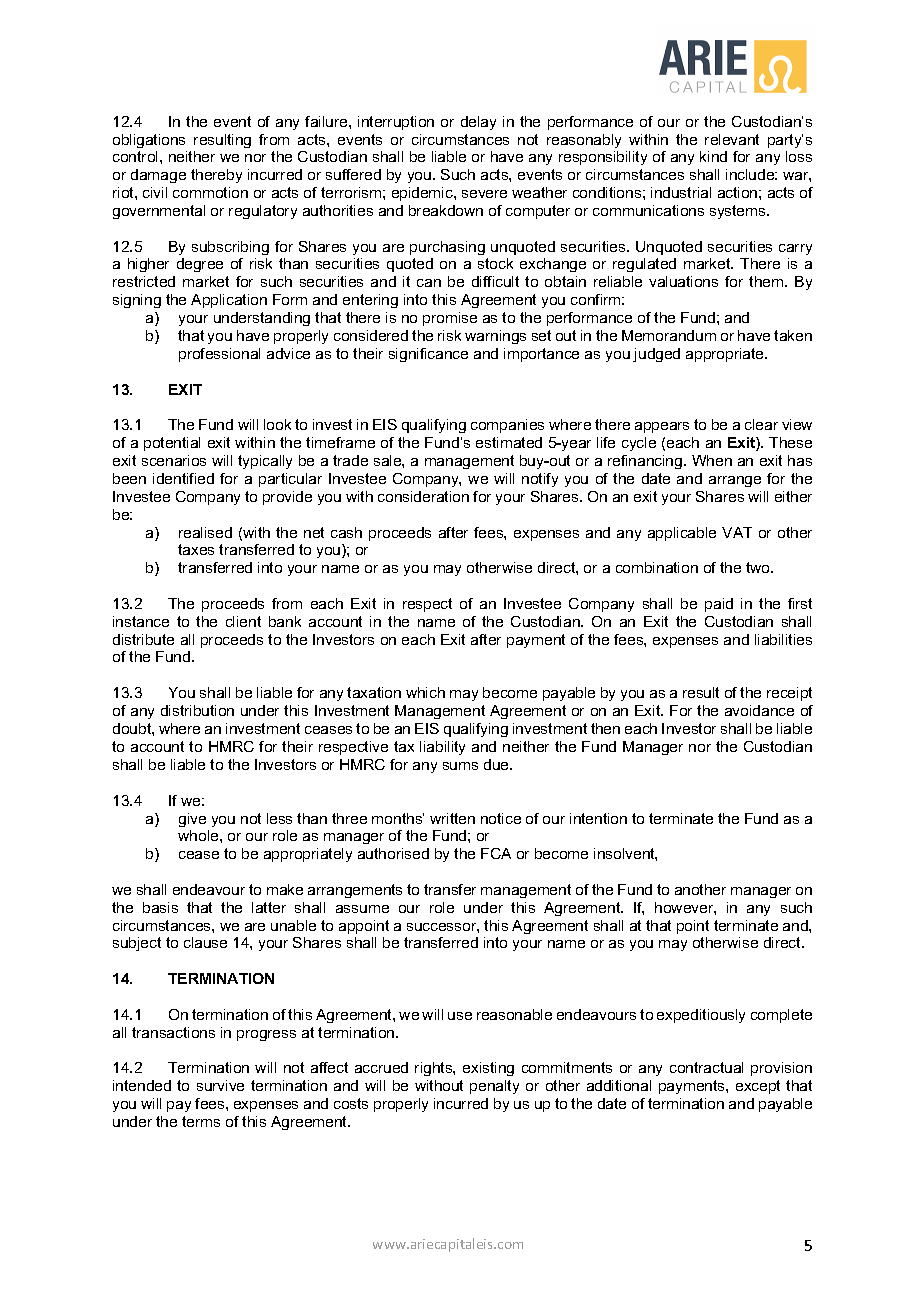 This screenshot has height=1308, width=924. What do you see at coordinates (737, 532) in the screenshot?
I see `VAT` at bounding box center [737, 532].
